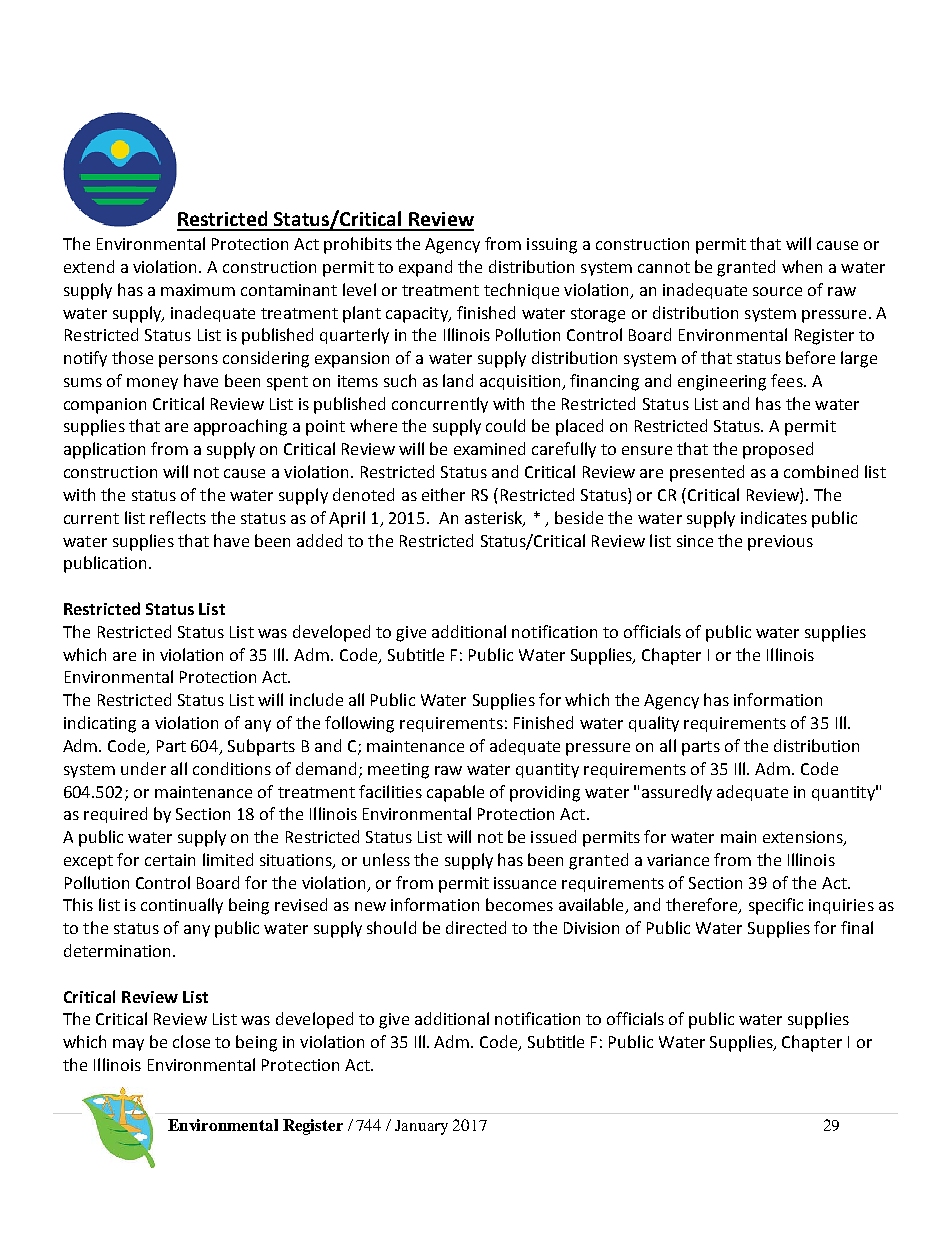 Image resolution: width=952 pixels, height=1233 pixels. What do you see at coordinates (425, 268) in the screenshot?
I see `expand` at bounding box center [425, 268].
